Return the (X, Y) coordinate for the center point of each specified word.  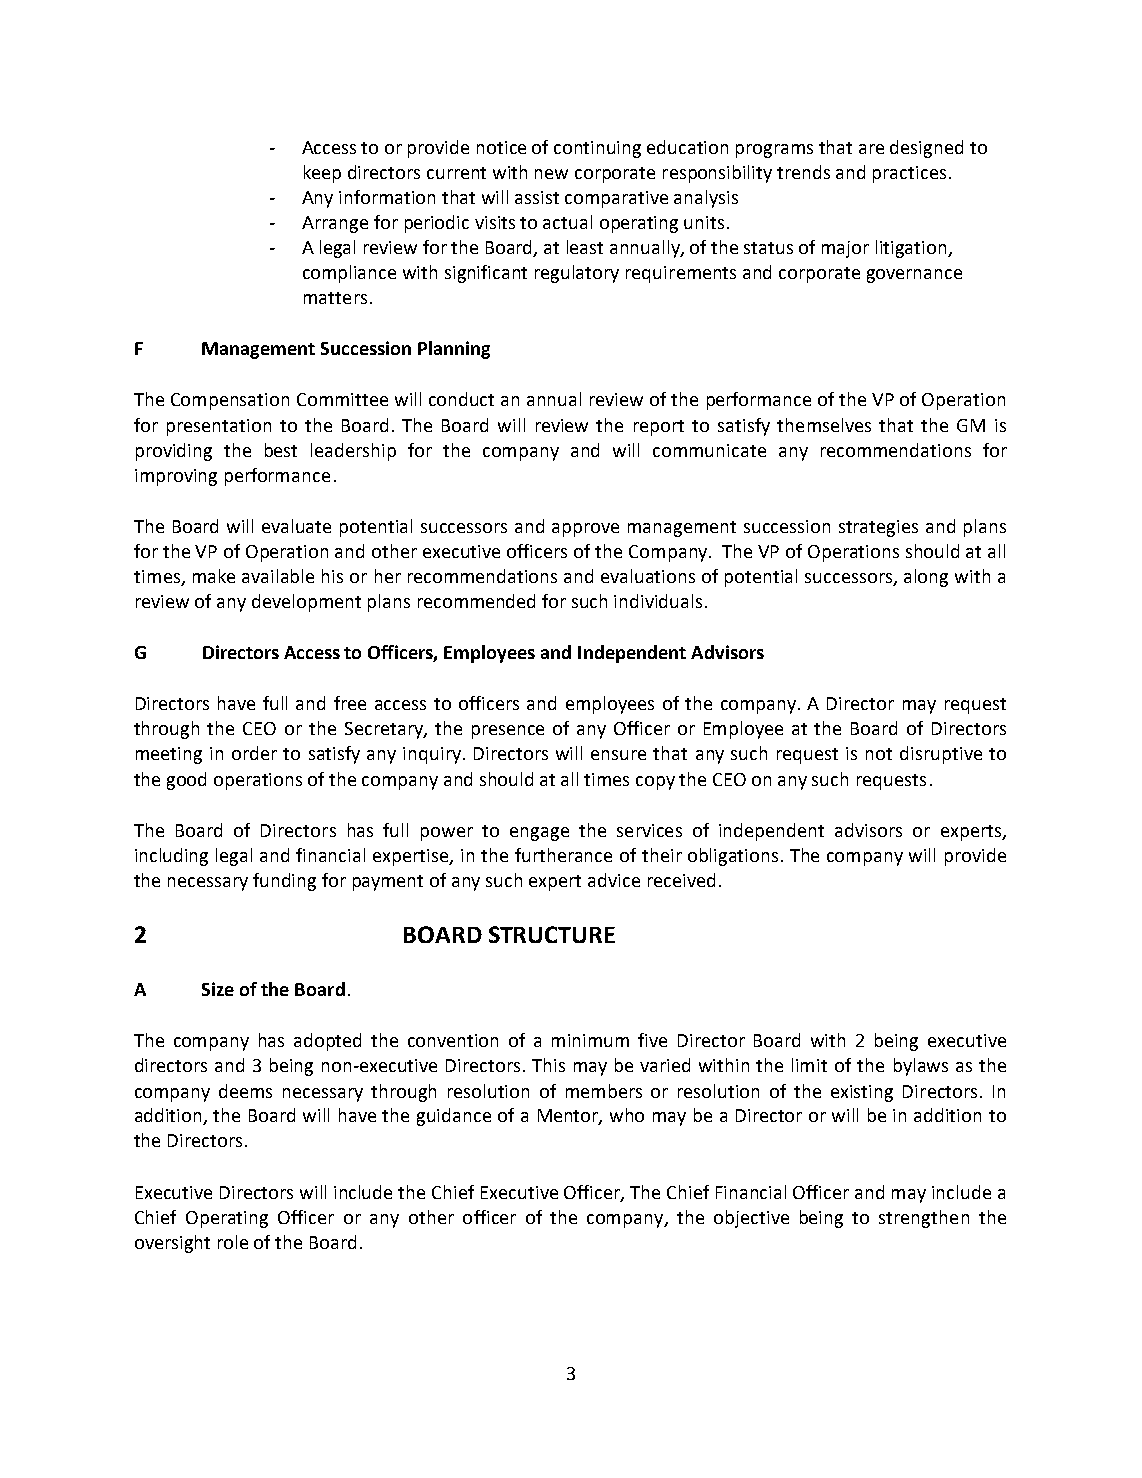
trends (803, 172)
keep (322, 174)
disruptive (941, 755)
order (254, 753)
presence (508, 732)
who (627, 1115)
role (233, 1242)
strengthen (924, 1219)
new (551, 174)
